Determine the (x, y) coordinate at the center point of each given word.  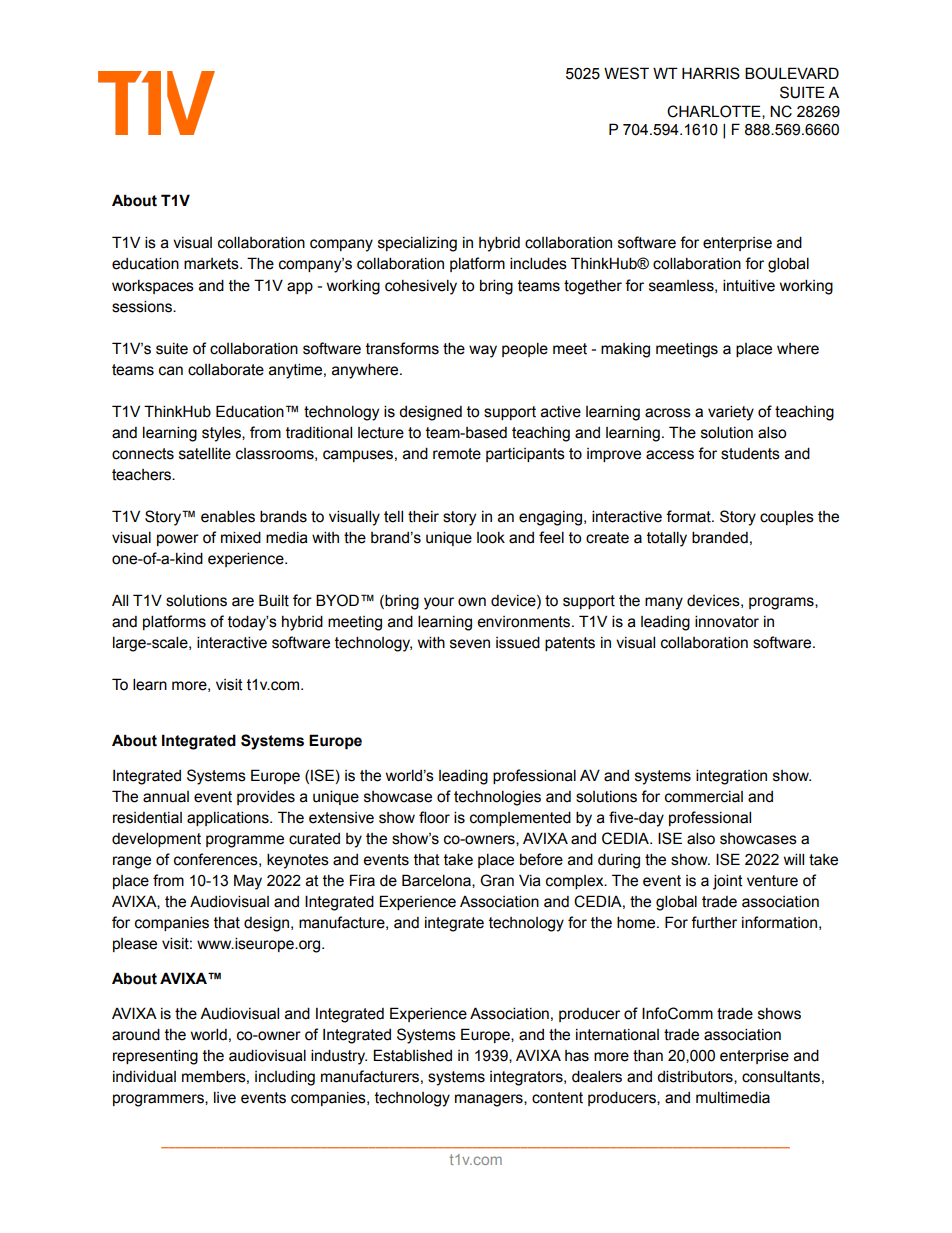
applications (229, 818)
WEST (626, 73)
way (483, 351)
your (439, 603)
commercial (704, 797)
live (225, 1097)
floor (434, 817)
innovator (727, 621)
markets (212, 264)
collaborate (226, 369)
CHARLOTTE (715, 112)
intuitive (749, 285)
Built (274, 600)
